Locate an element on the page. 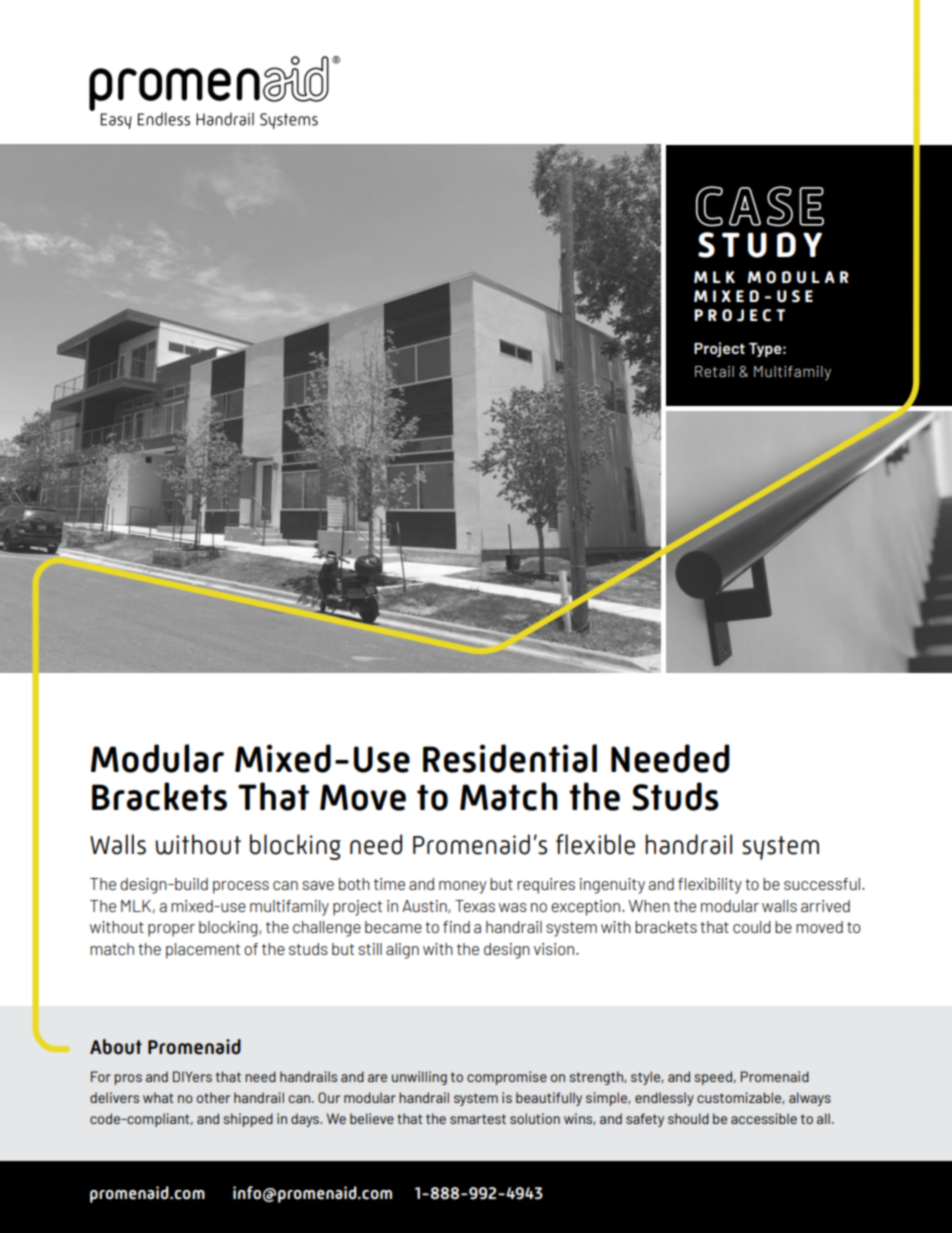  CASE is located at coordinates (760, 206).
